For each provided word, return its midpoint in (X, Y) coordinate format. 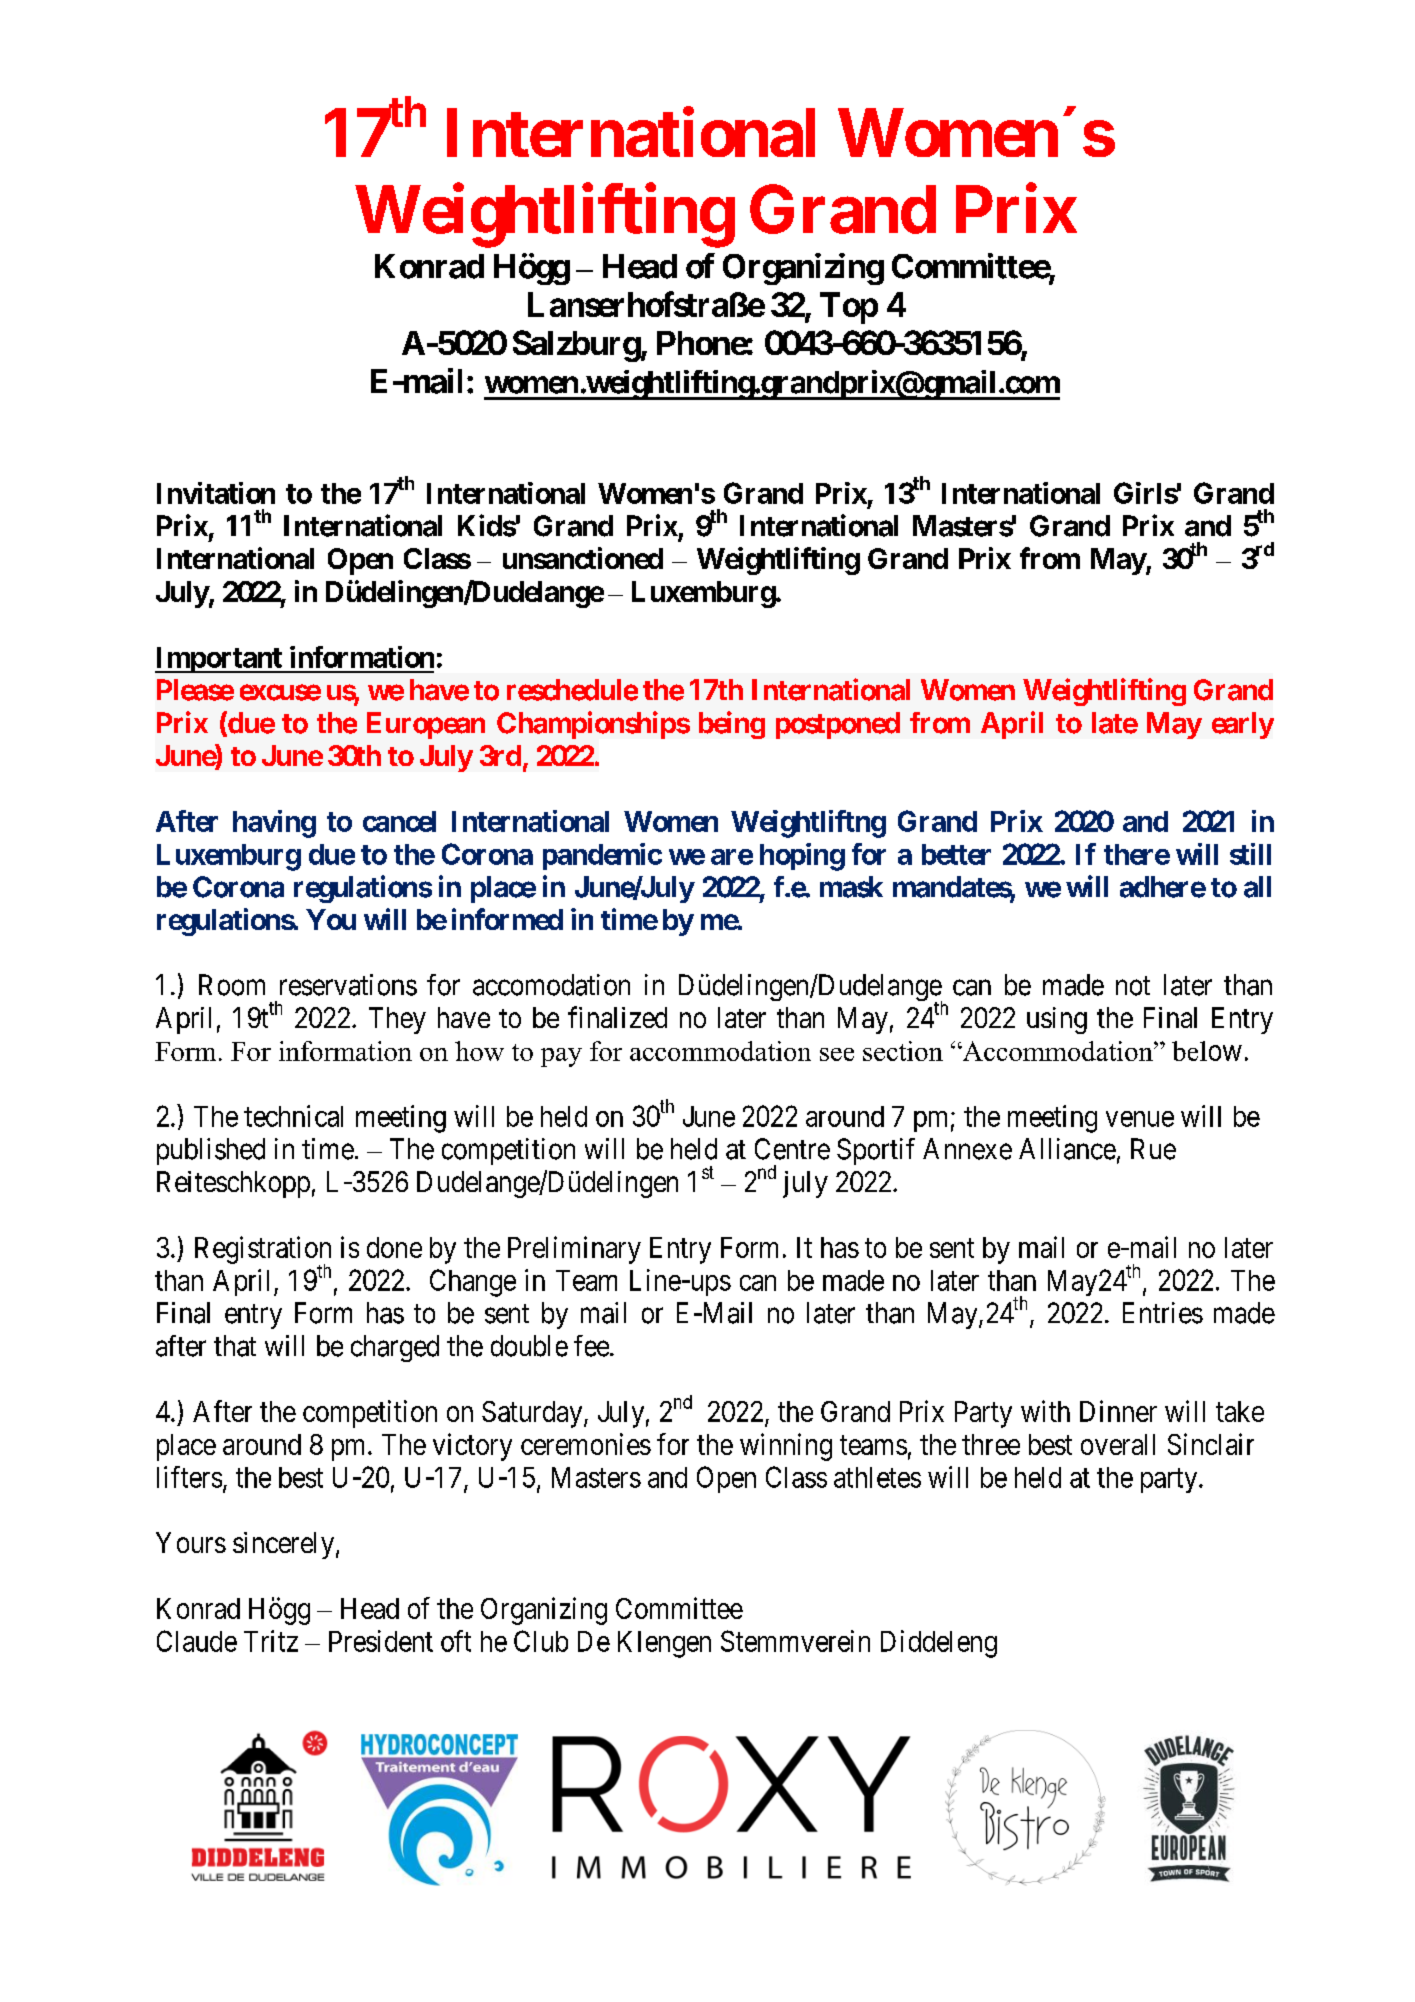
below (1207, 1051)
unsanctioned (583, 558)
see (837, 1054)
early (1243, 725)
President (381, 1641)
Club (541, 1641)
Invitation (216, 493)
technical (293, 1116)
